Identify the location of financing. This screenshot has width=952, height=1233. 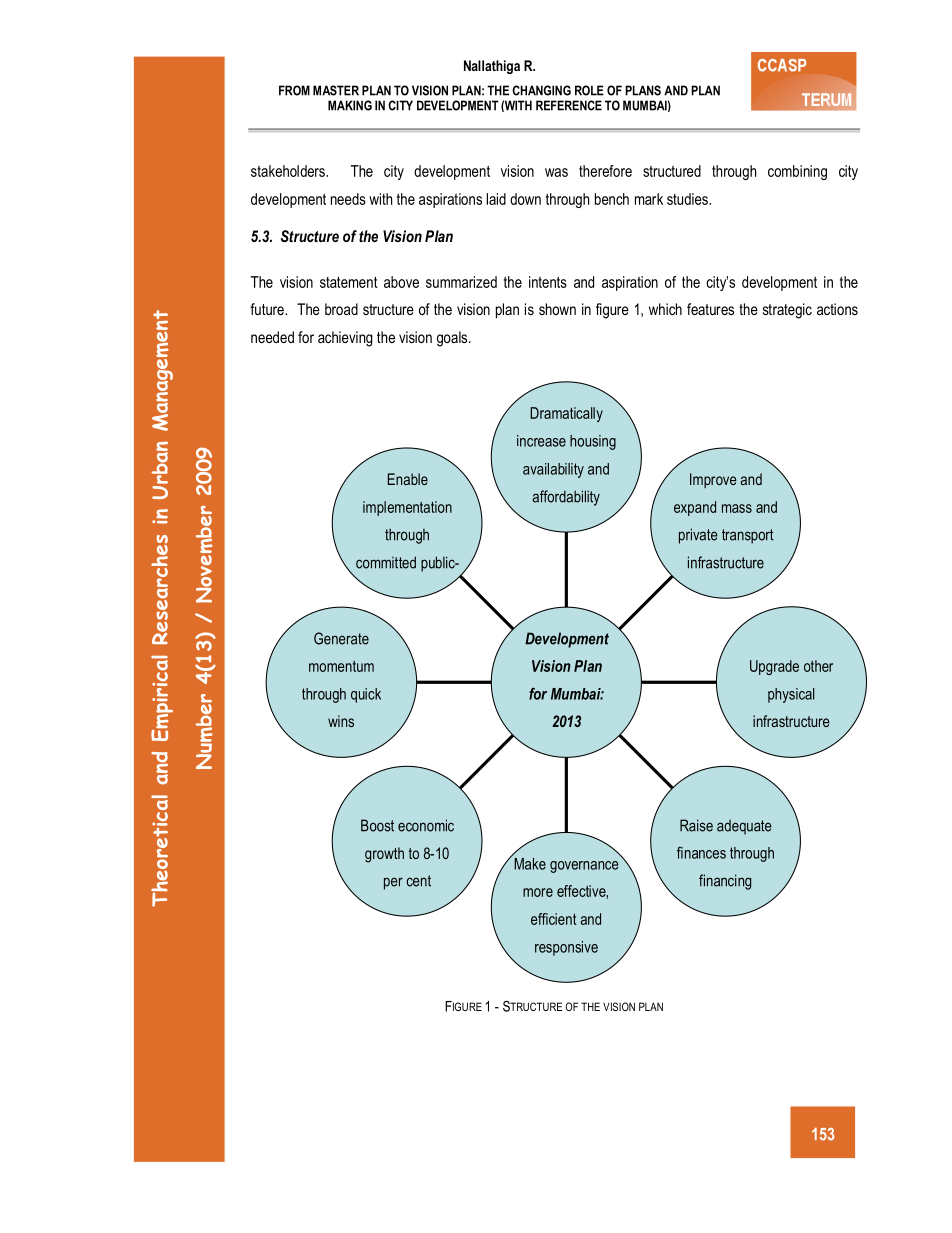
(725, 882).
